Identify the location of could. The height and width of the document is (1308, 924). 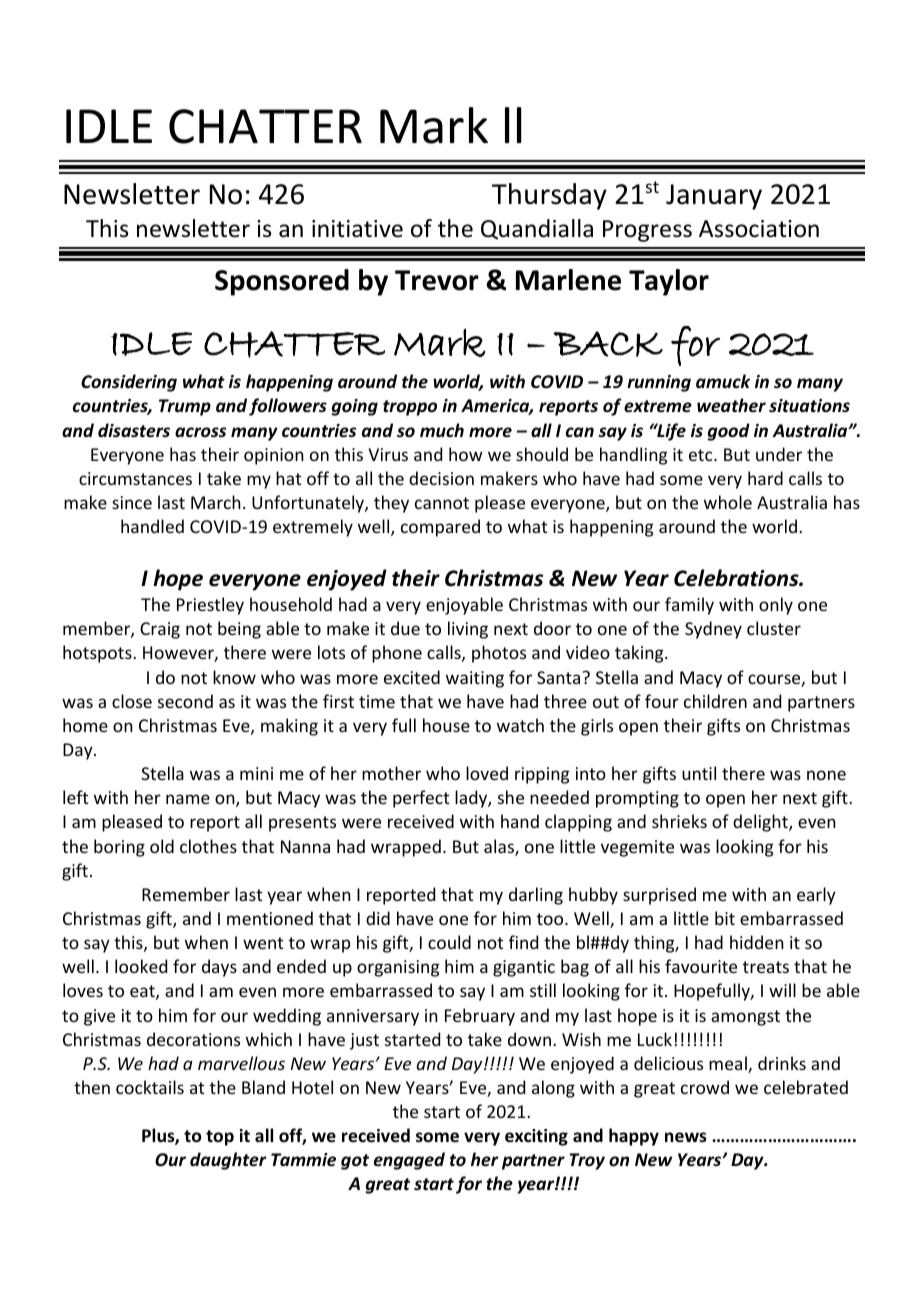
(449, 942).
